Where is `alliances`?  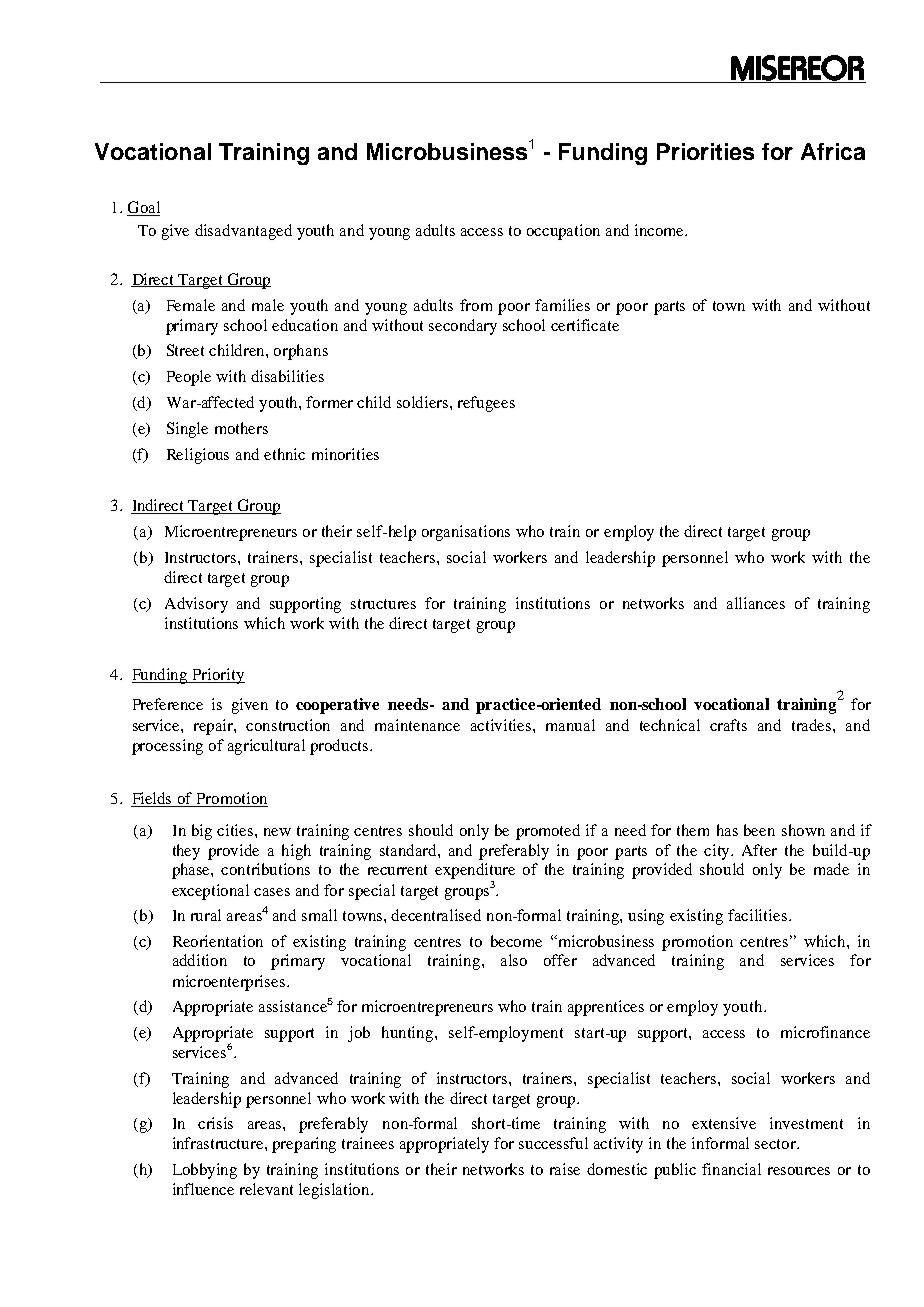 alliances is located at coordinates (756, 603).
